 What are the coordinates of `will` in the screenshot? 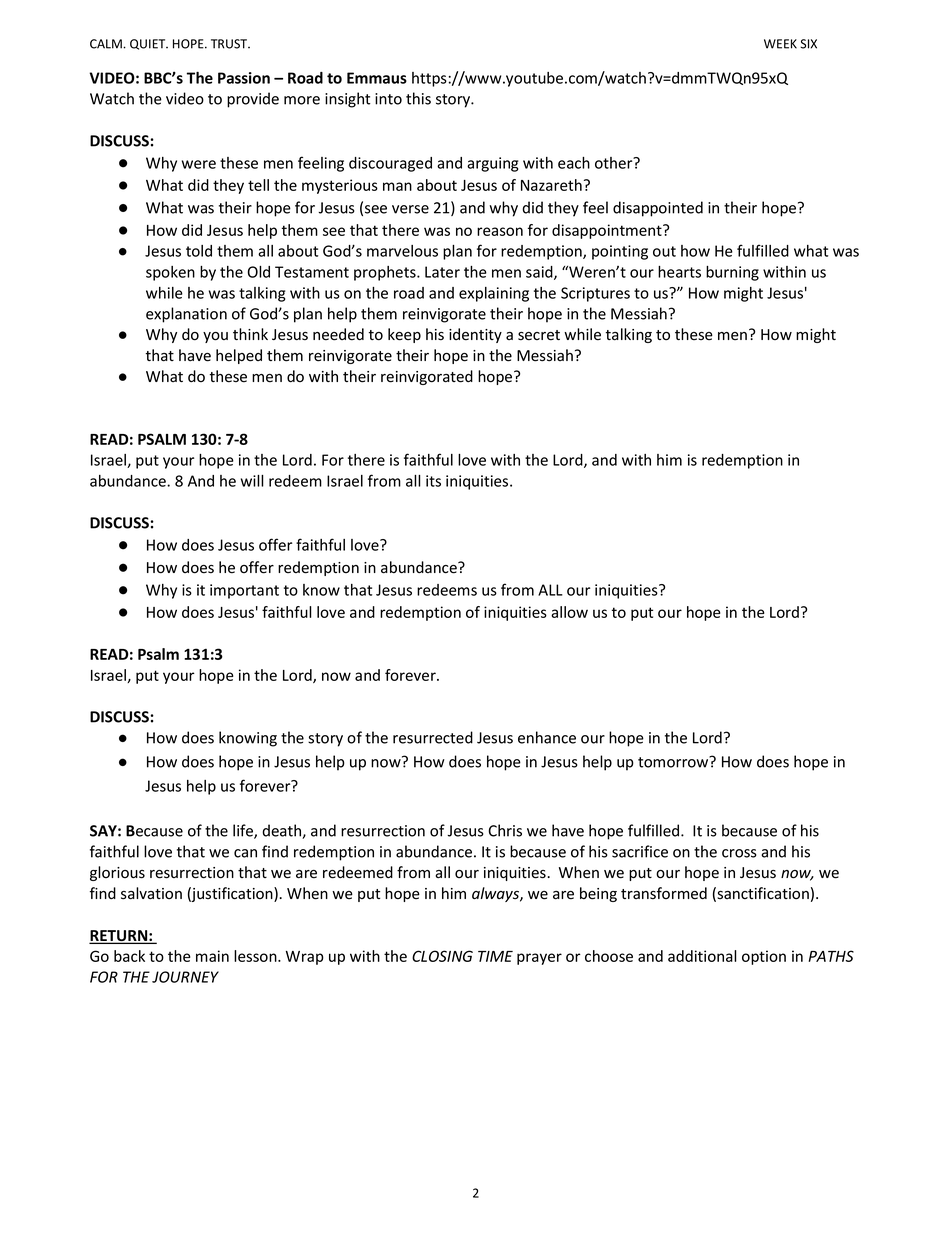 It's located at (252, 481).
